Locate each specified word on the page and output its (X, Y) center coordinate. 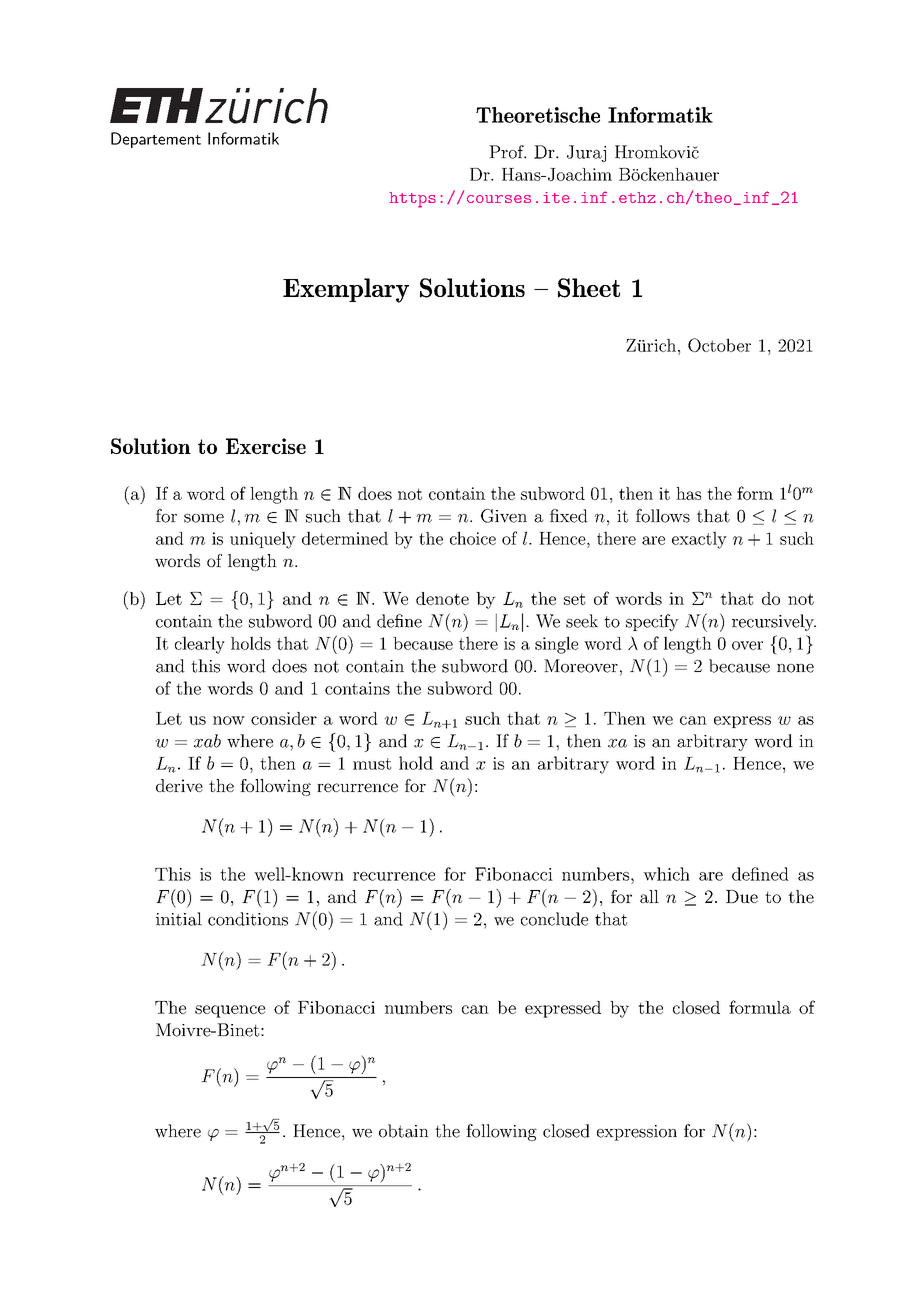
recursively (774, 622)
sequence (230, 1011)
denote (442, 598)
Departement (156, 140)
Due (742, 896)
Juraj (586, 153)
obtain (404, 1131)
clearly (200, 645)
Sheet (589, 288)
